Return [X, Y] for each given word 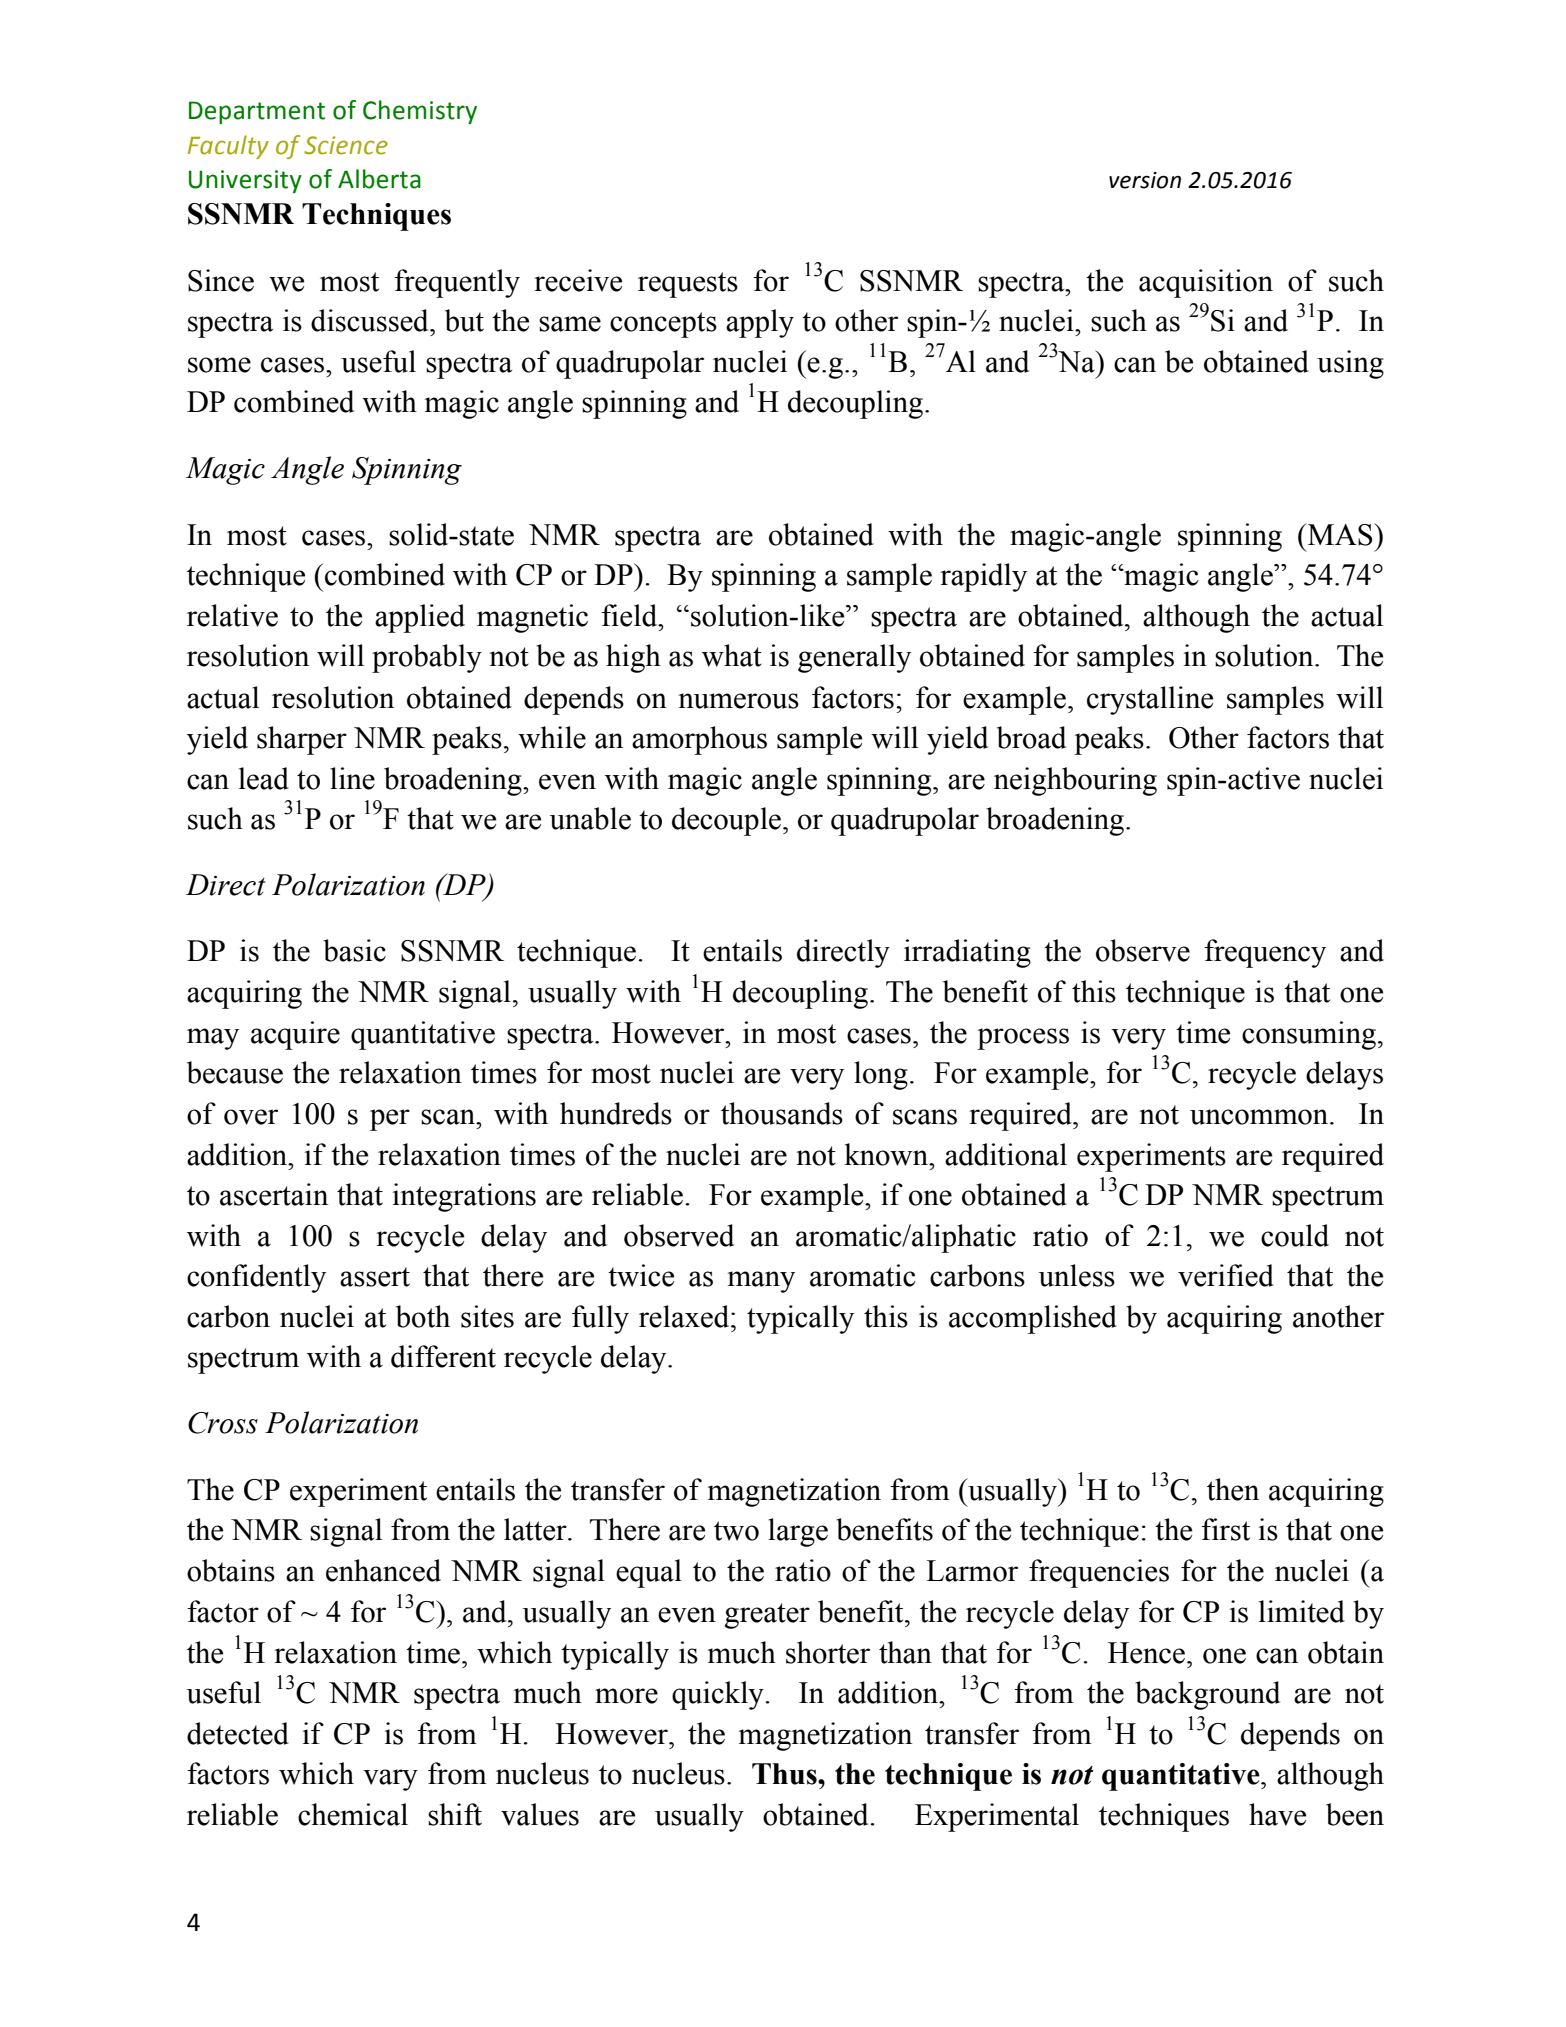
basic [354, 950]
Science [346, 145]
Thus [785, 1774]
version [1145, 180]
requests [688, 285]
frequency [1265, 953]
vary [390, 1780]
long [881, 1075]
